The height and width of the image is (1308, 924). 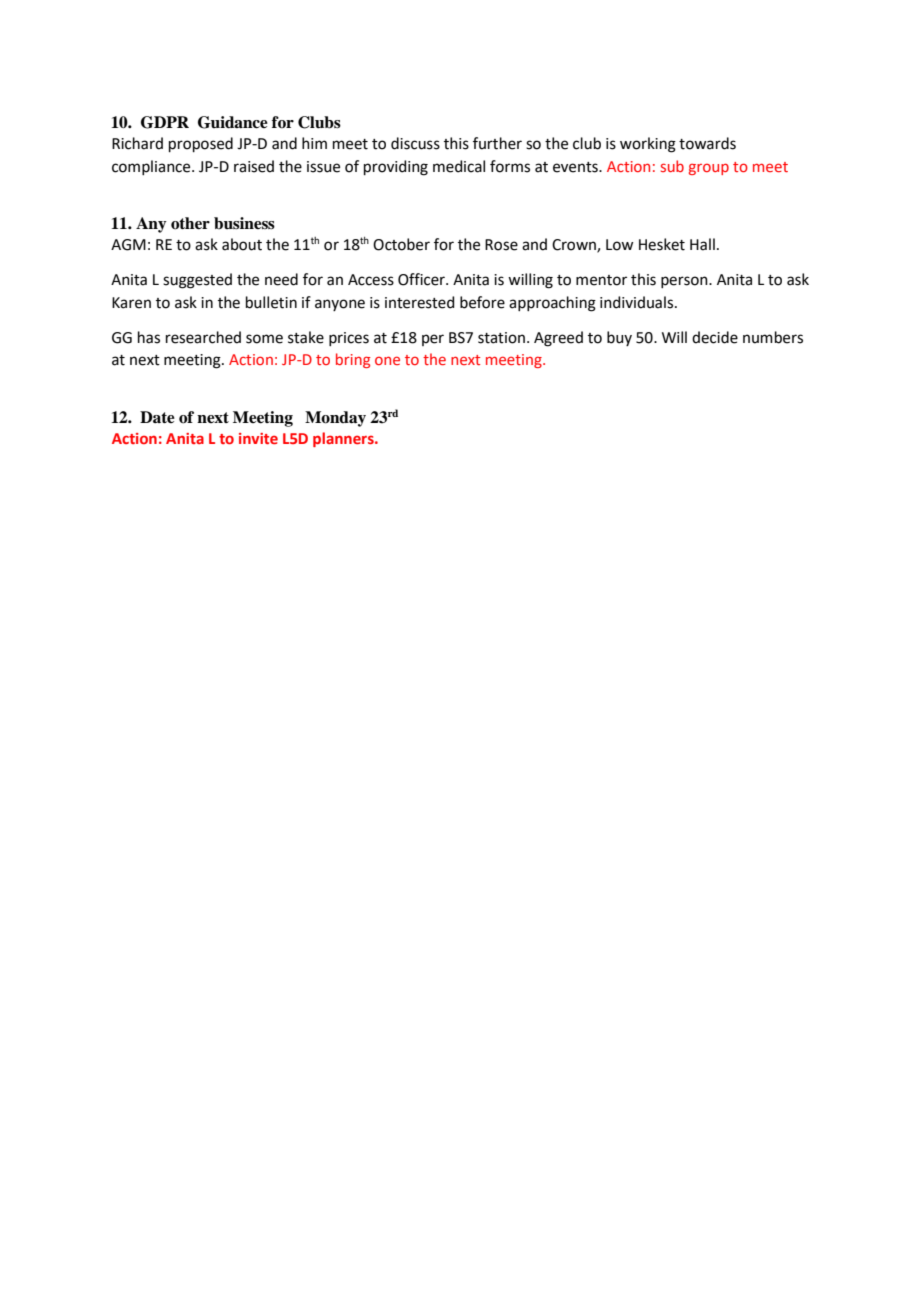 I want to click on invite, so click(x=258, y=438).
